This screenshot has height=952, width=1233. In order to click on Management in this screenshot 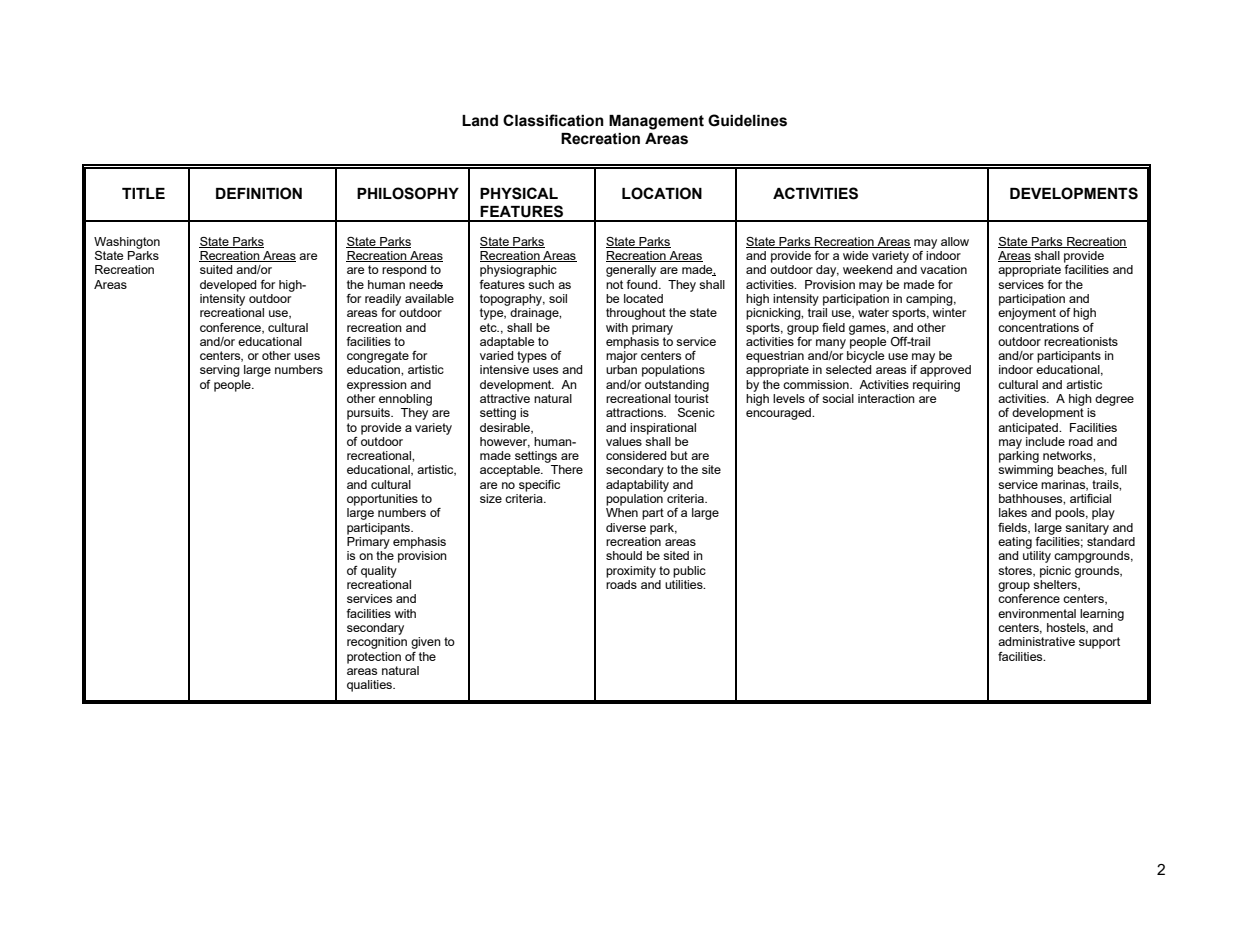, I will do `click(656, 122)`.
